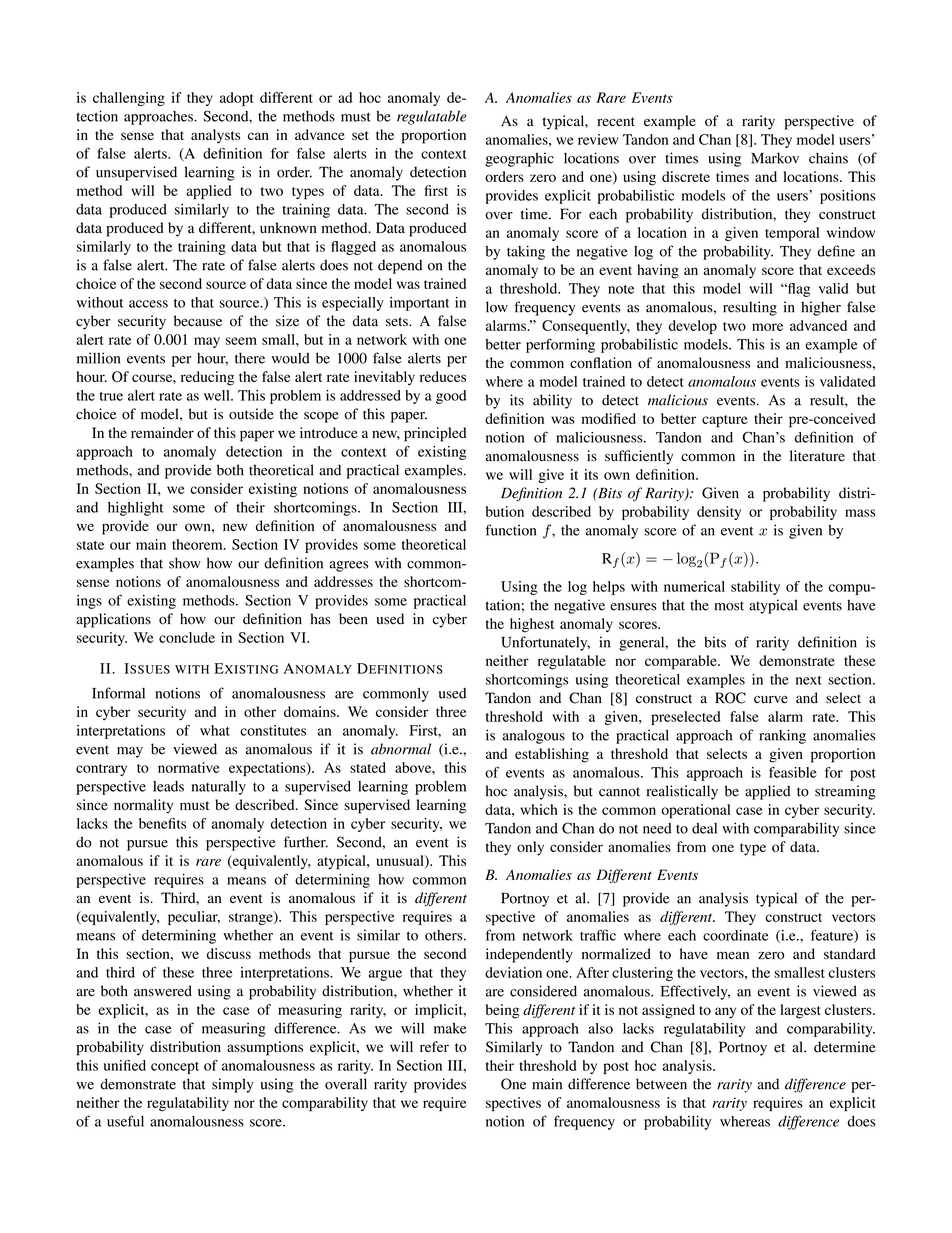 Image resolution: width=952 pixels, height=1233 pixels. Describe the element at coordinates (215, 136) in the document. I see `analysts` at that location.
